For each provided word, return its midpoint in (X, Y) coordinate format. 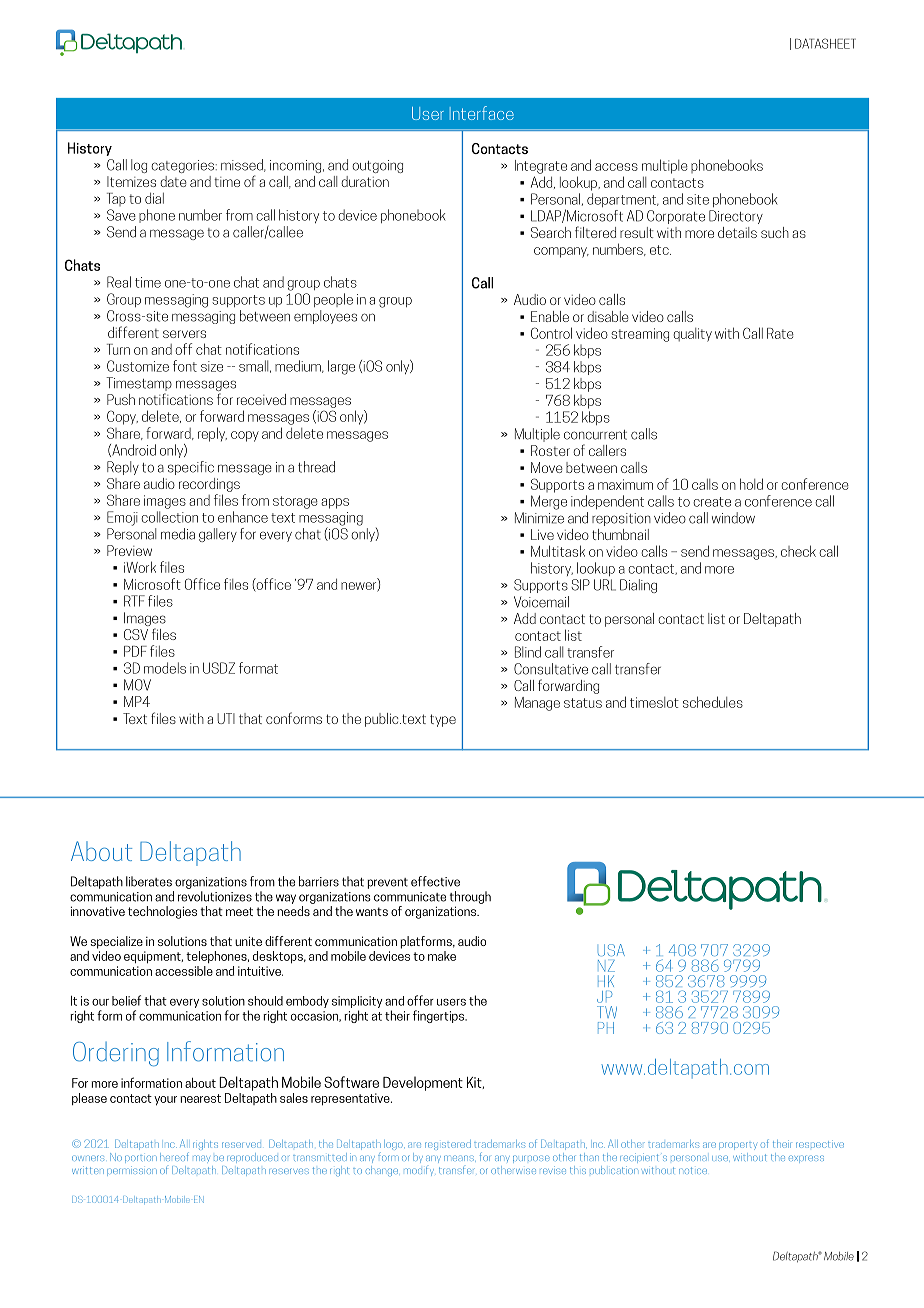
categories (182, 166)
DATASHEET (825, 43)
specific (191, 468)
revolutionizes (215, 896)
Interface (482, 113)
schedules (713, 702)
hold (751, 484)
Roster (550, 450)
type (443, 720)
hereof (174, 1156)
